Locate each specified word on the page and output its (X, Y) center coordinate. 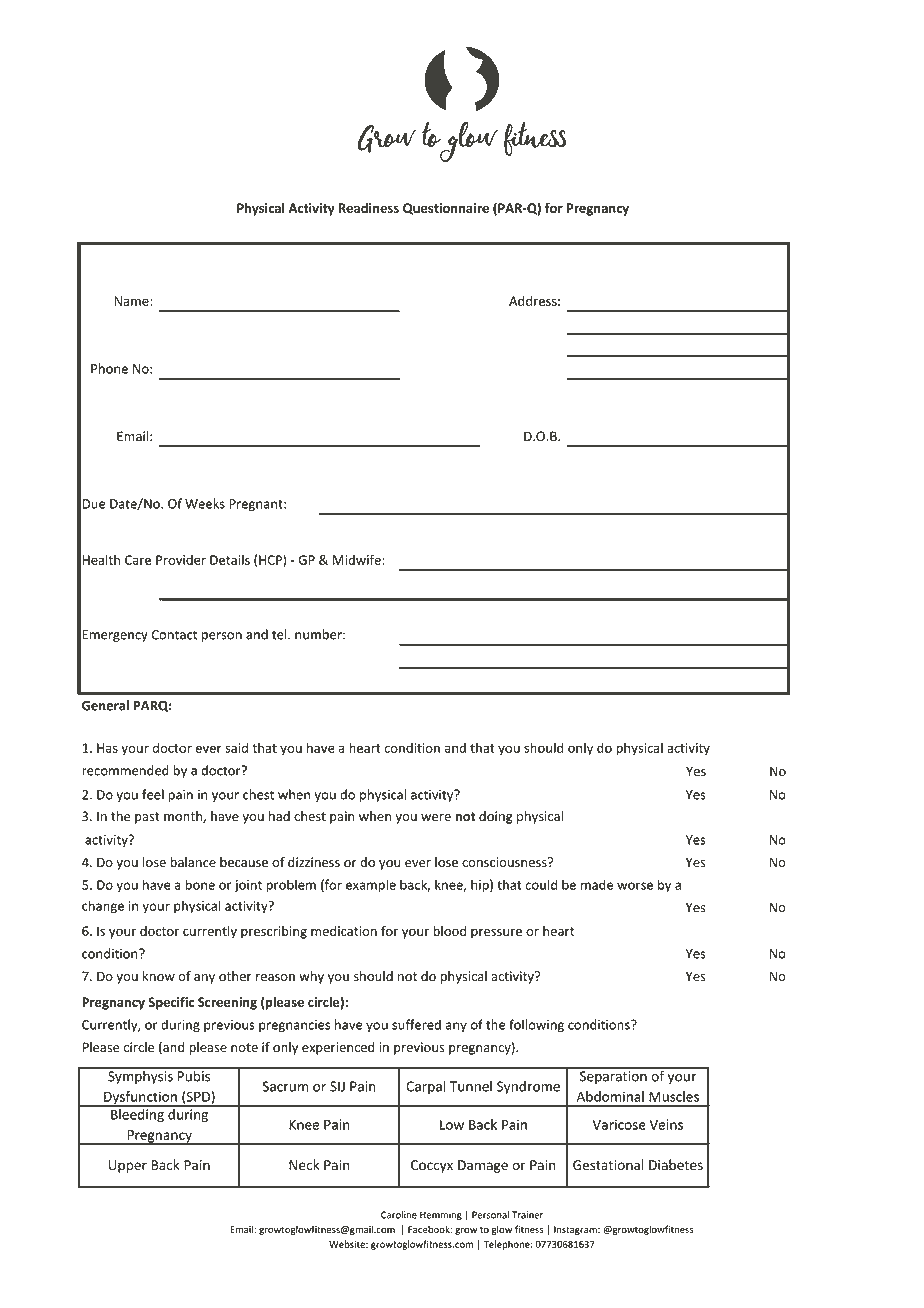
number (319, 634)
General (105, 705)
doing (496, 817)
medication (344, 931)
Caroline (399, 1215)
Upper (128, 1166)
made (597, 884)
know (159, 976)
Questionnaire (446, 209)
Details (230, 559)
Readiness (369, 208)
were (436, 818)
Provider (181, 560)
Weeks (205, 503)
